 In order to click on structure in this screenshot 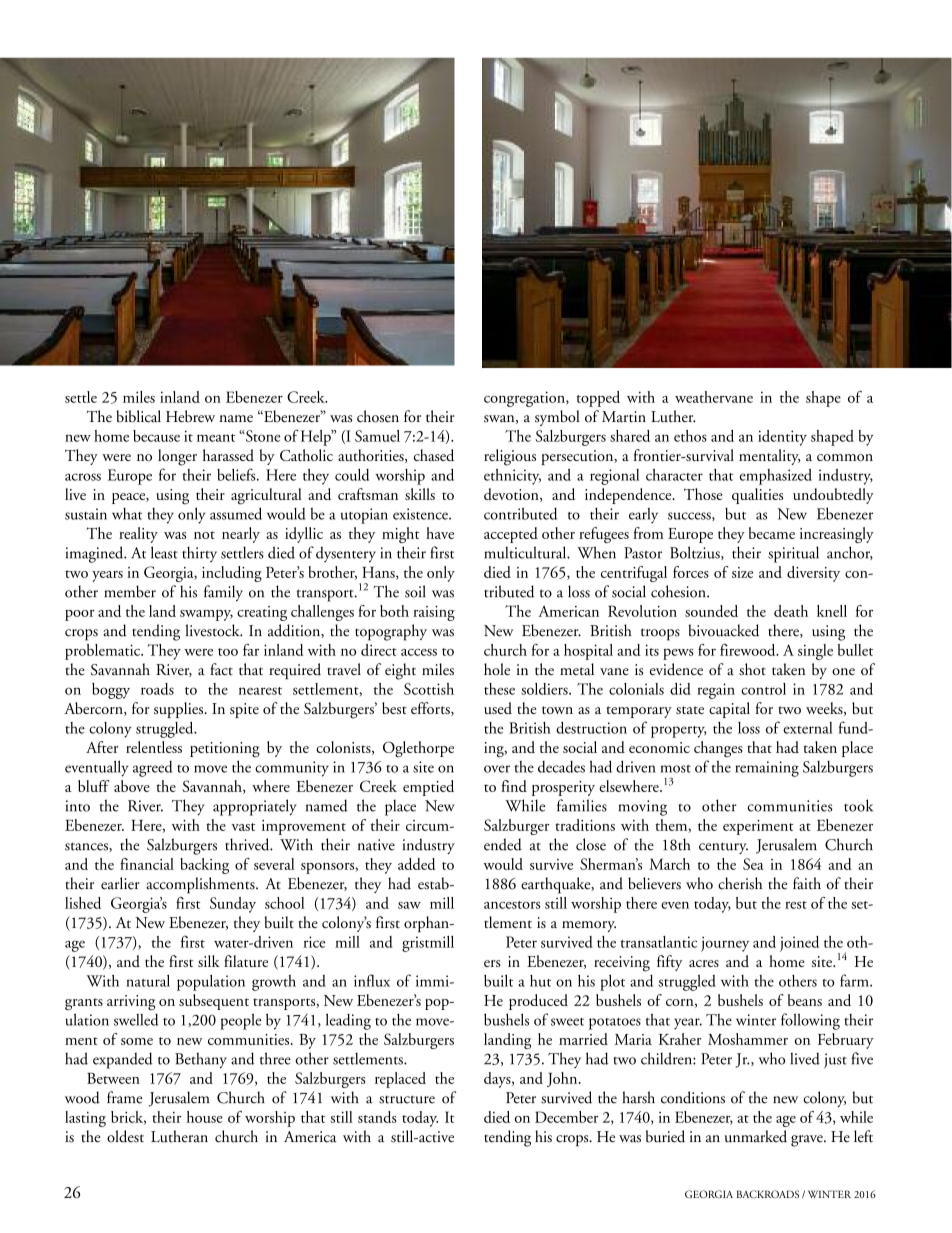, I will do `click(407, 1099)`.
